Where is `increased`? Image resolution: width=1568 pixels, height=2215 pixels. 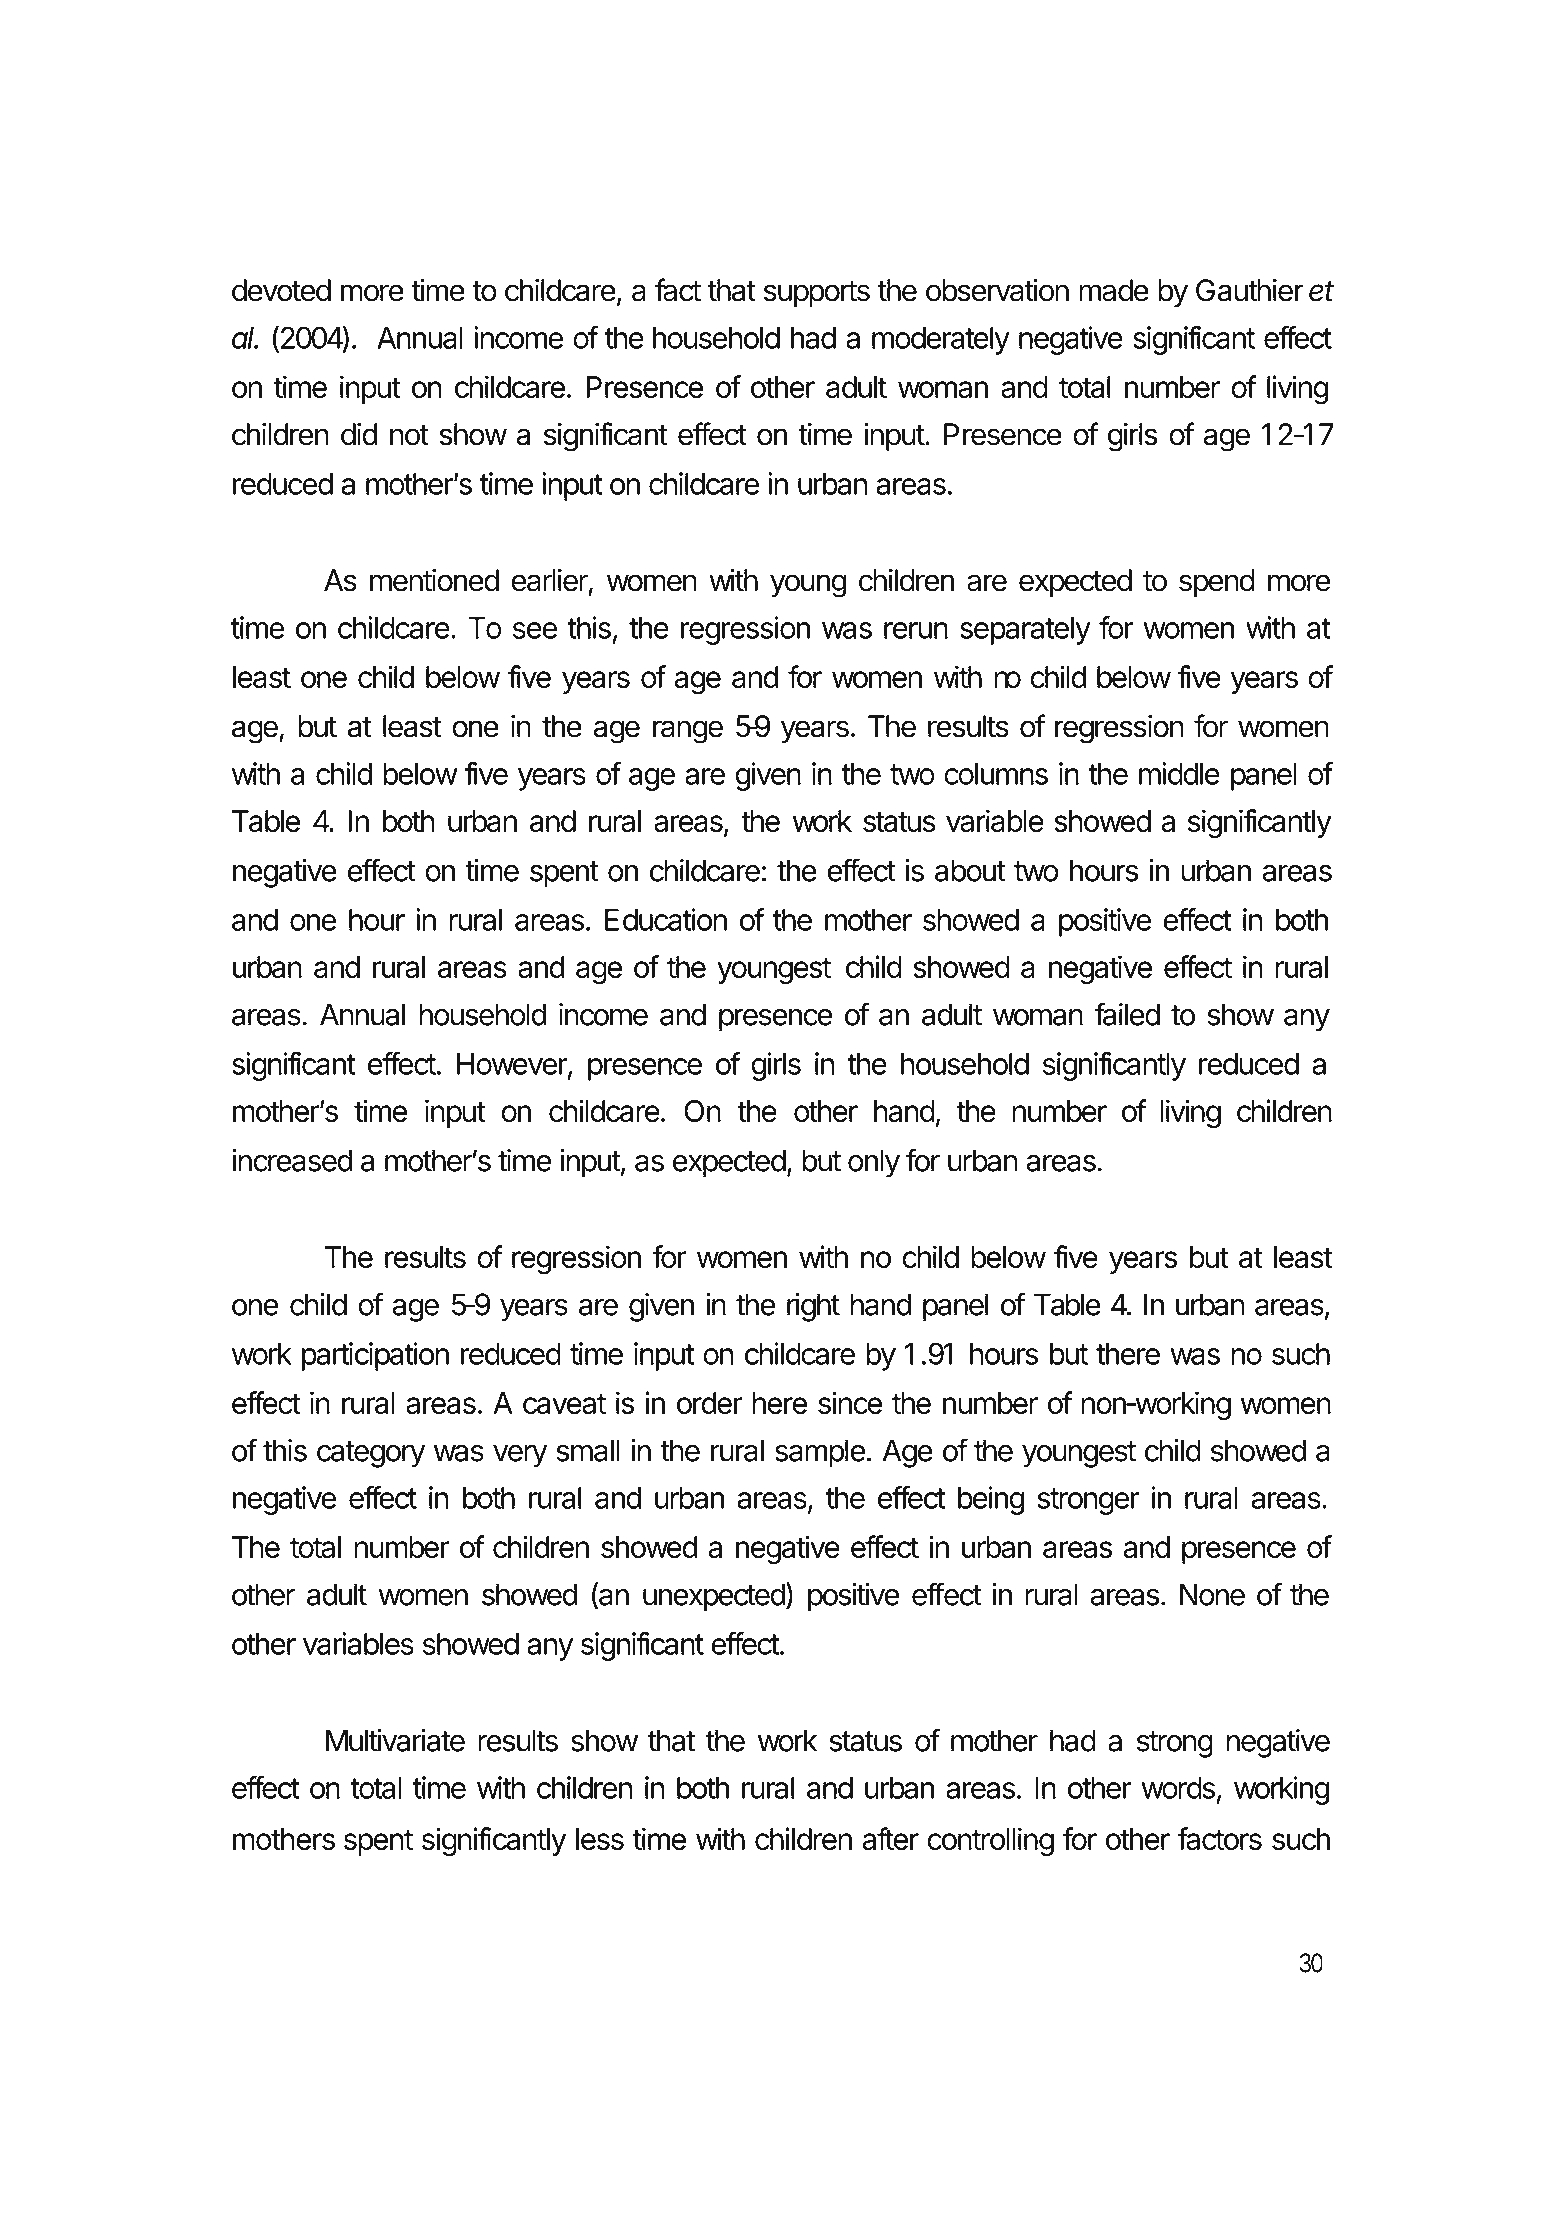 increased is located at coordinates (292, 1160).
